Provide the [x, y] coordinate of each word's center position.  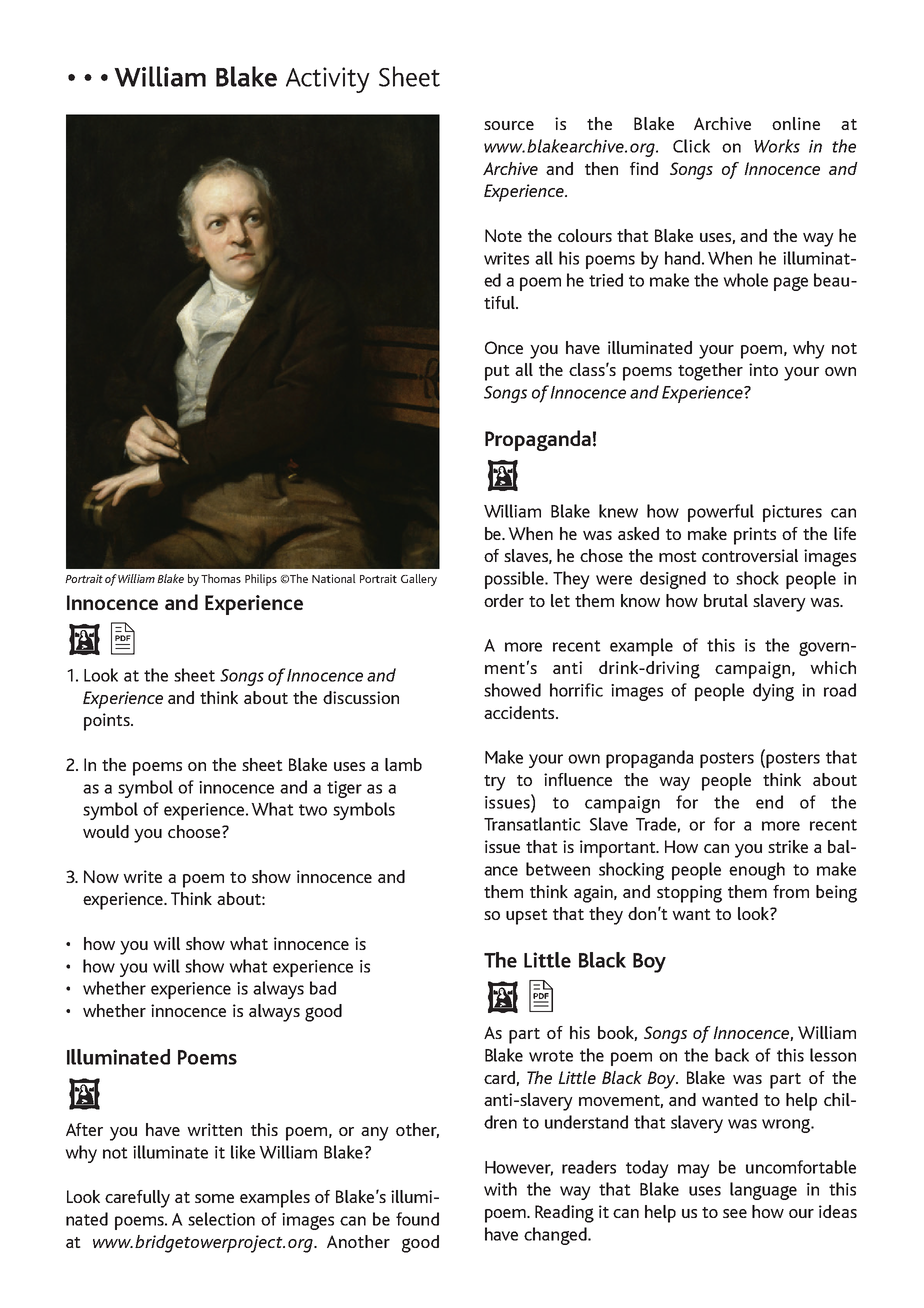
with [500, 1189]
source [509, 125]
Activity [328, 80]
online [796, 123]
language [763, 1191]
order [504, 600]
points [108, 722]
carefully [137, 1199]
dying [773, 692]
